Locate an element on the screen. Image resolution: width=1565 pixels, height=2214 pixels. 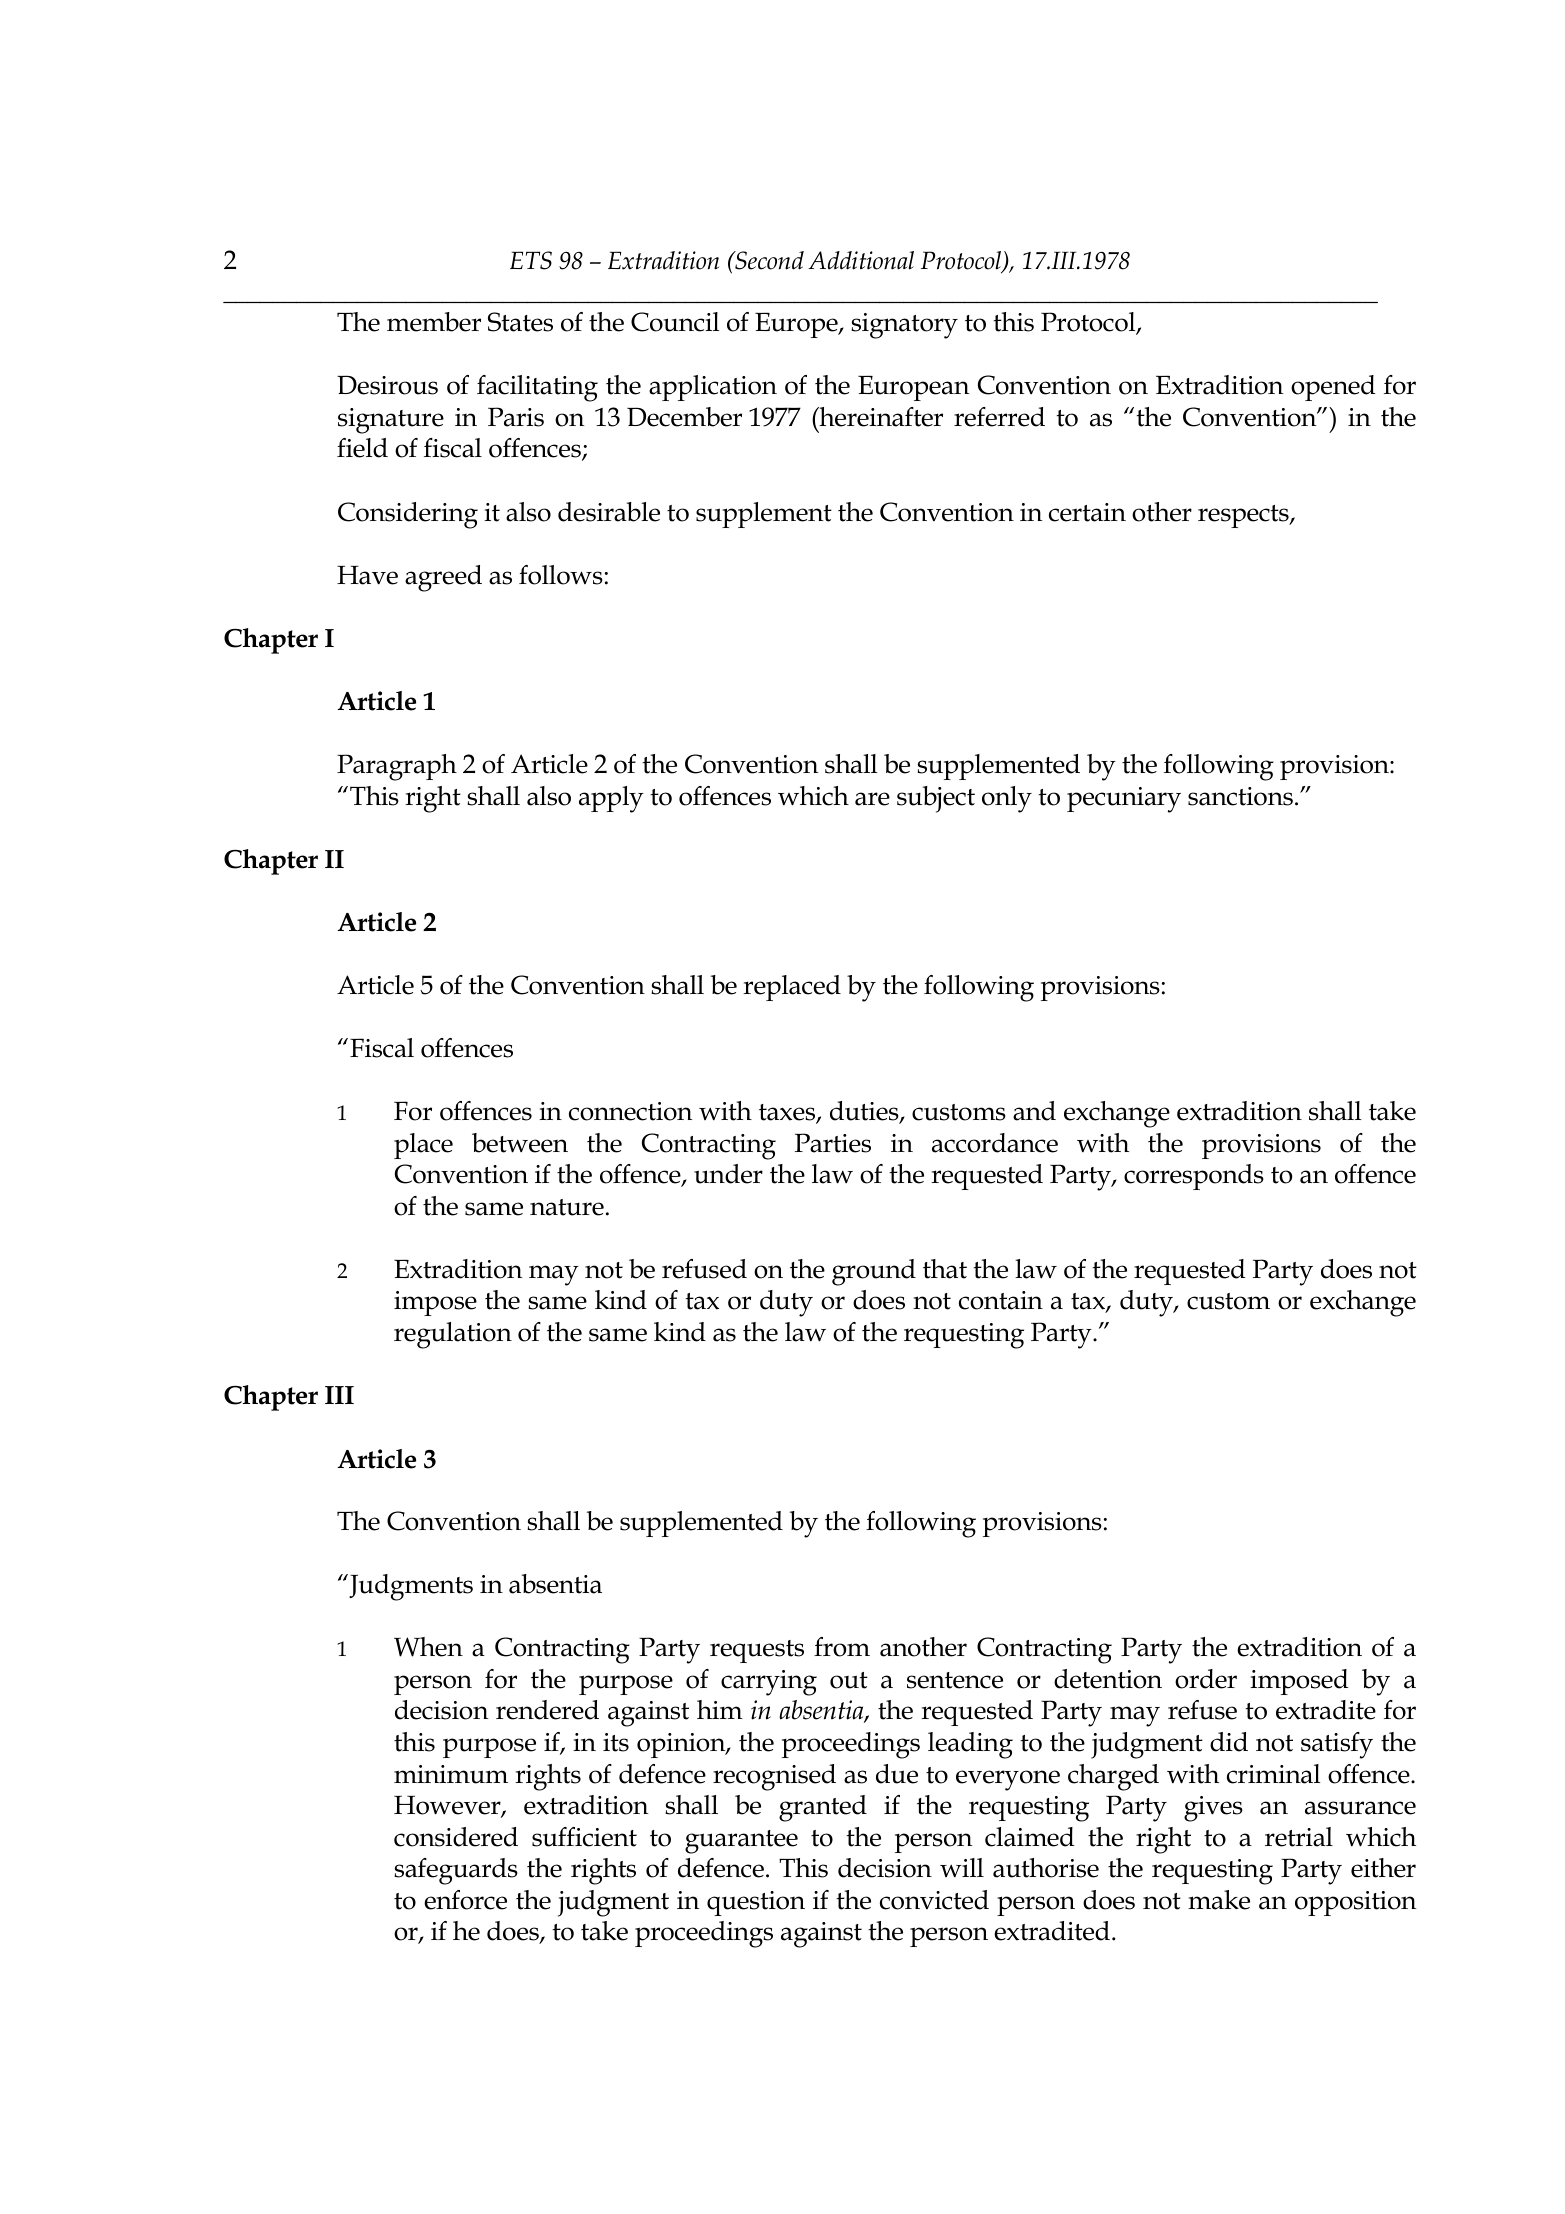
sanctions is located at coordinates (1240, 796).
